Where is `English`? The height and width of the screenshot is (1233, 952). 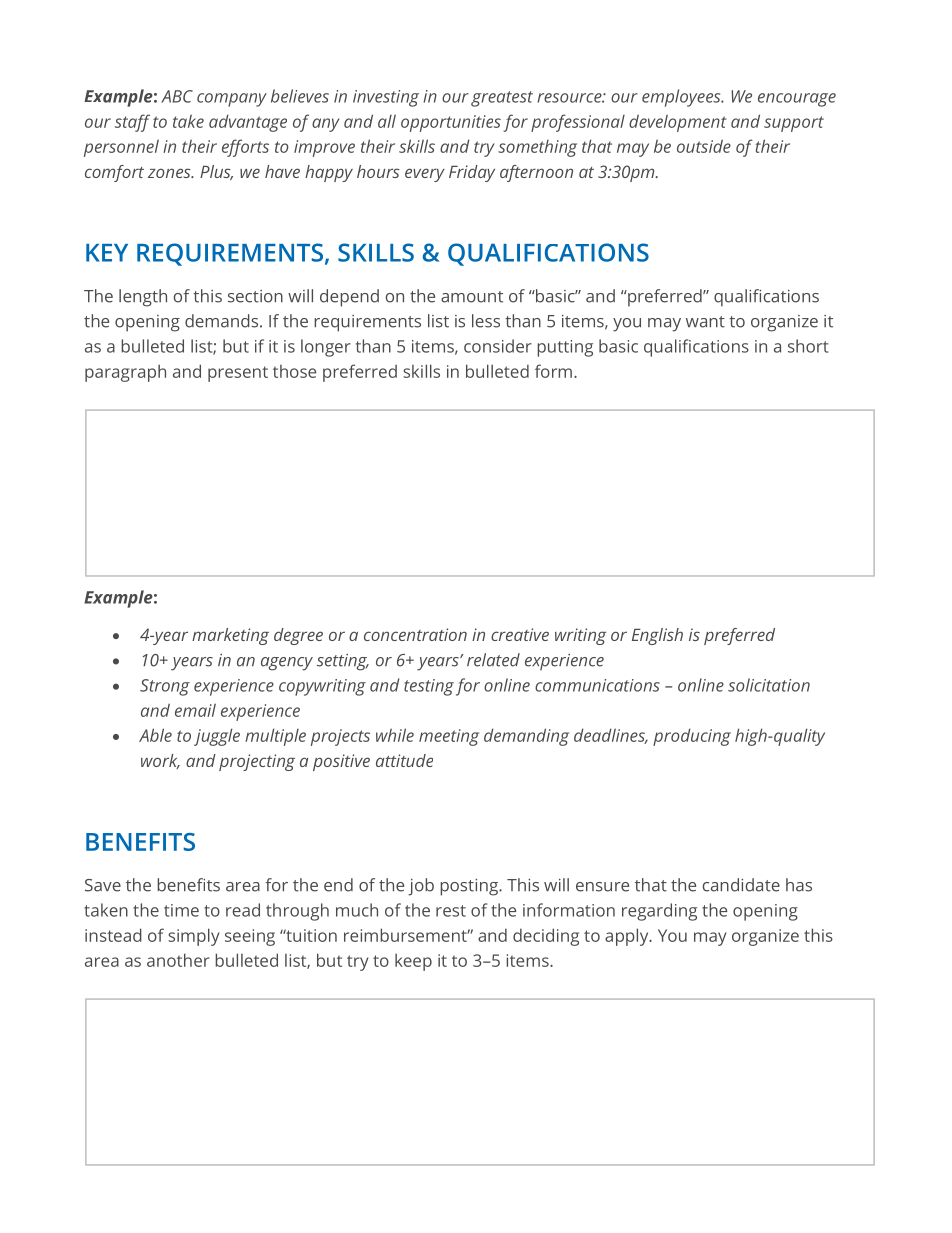
English is located at coordinates (657, 636).
